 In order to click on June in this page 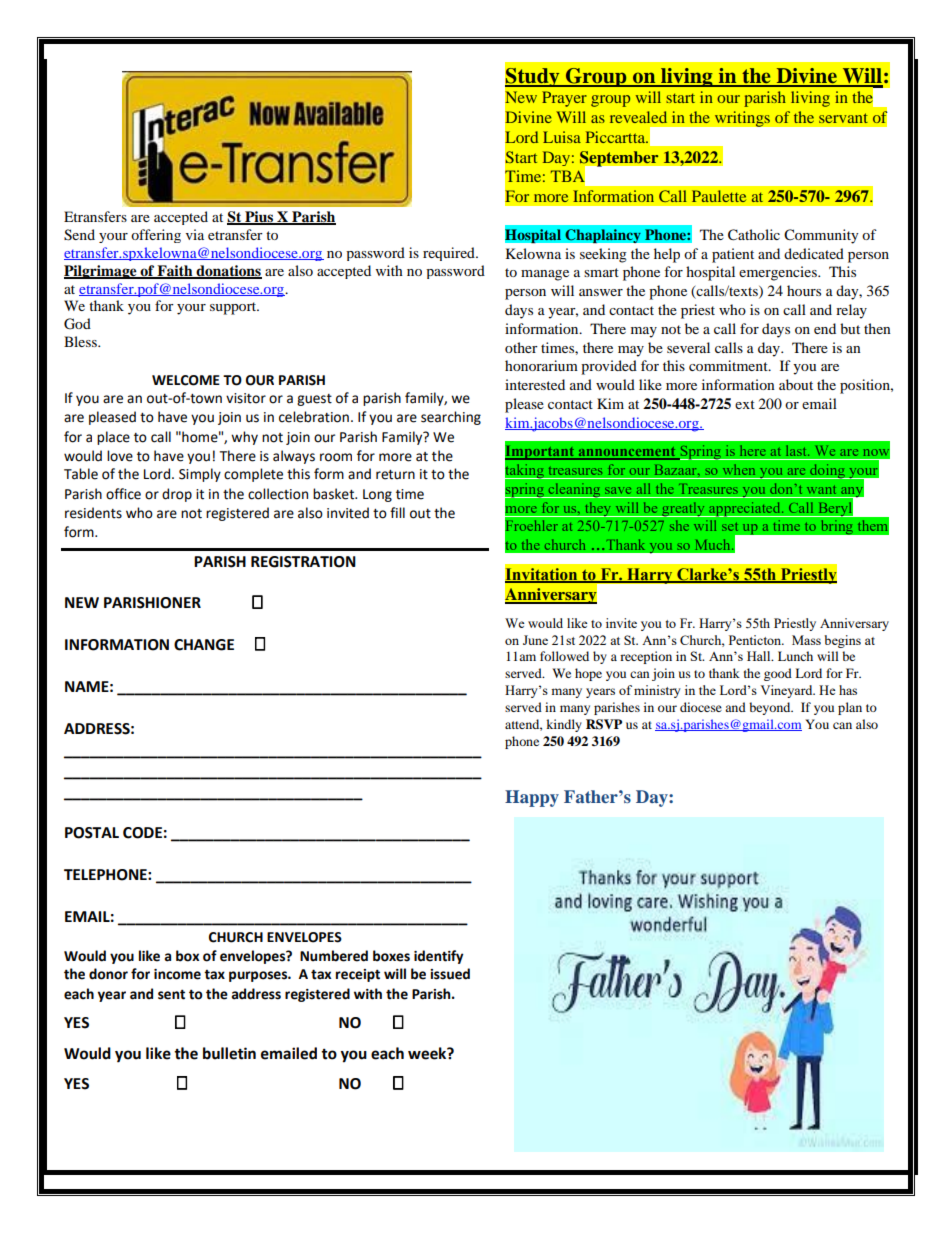, I will do `click(535, 640)`.
